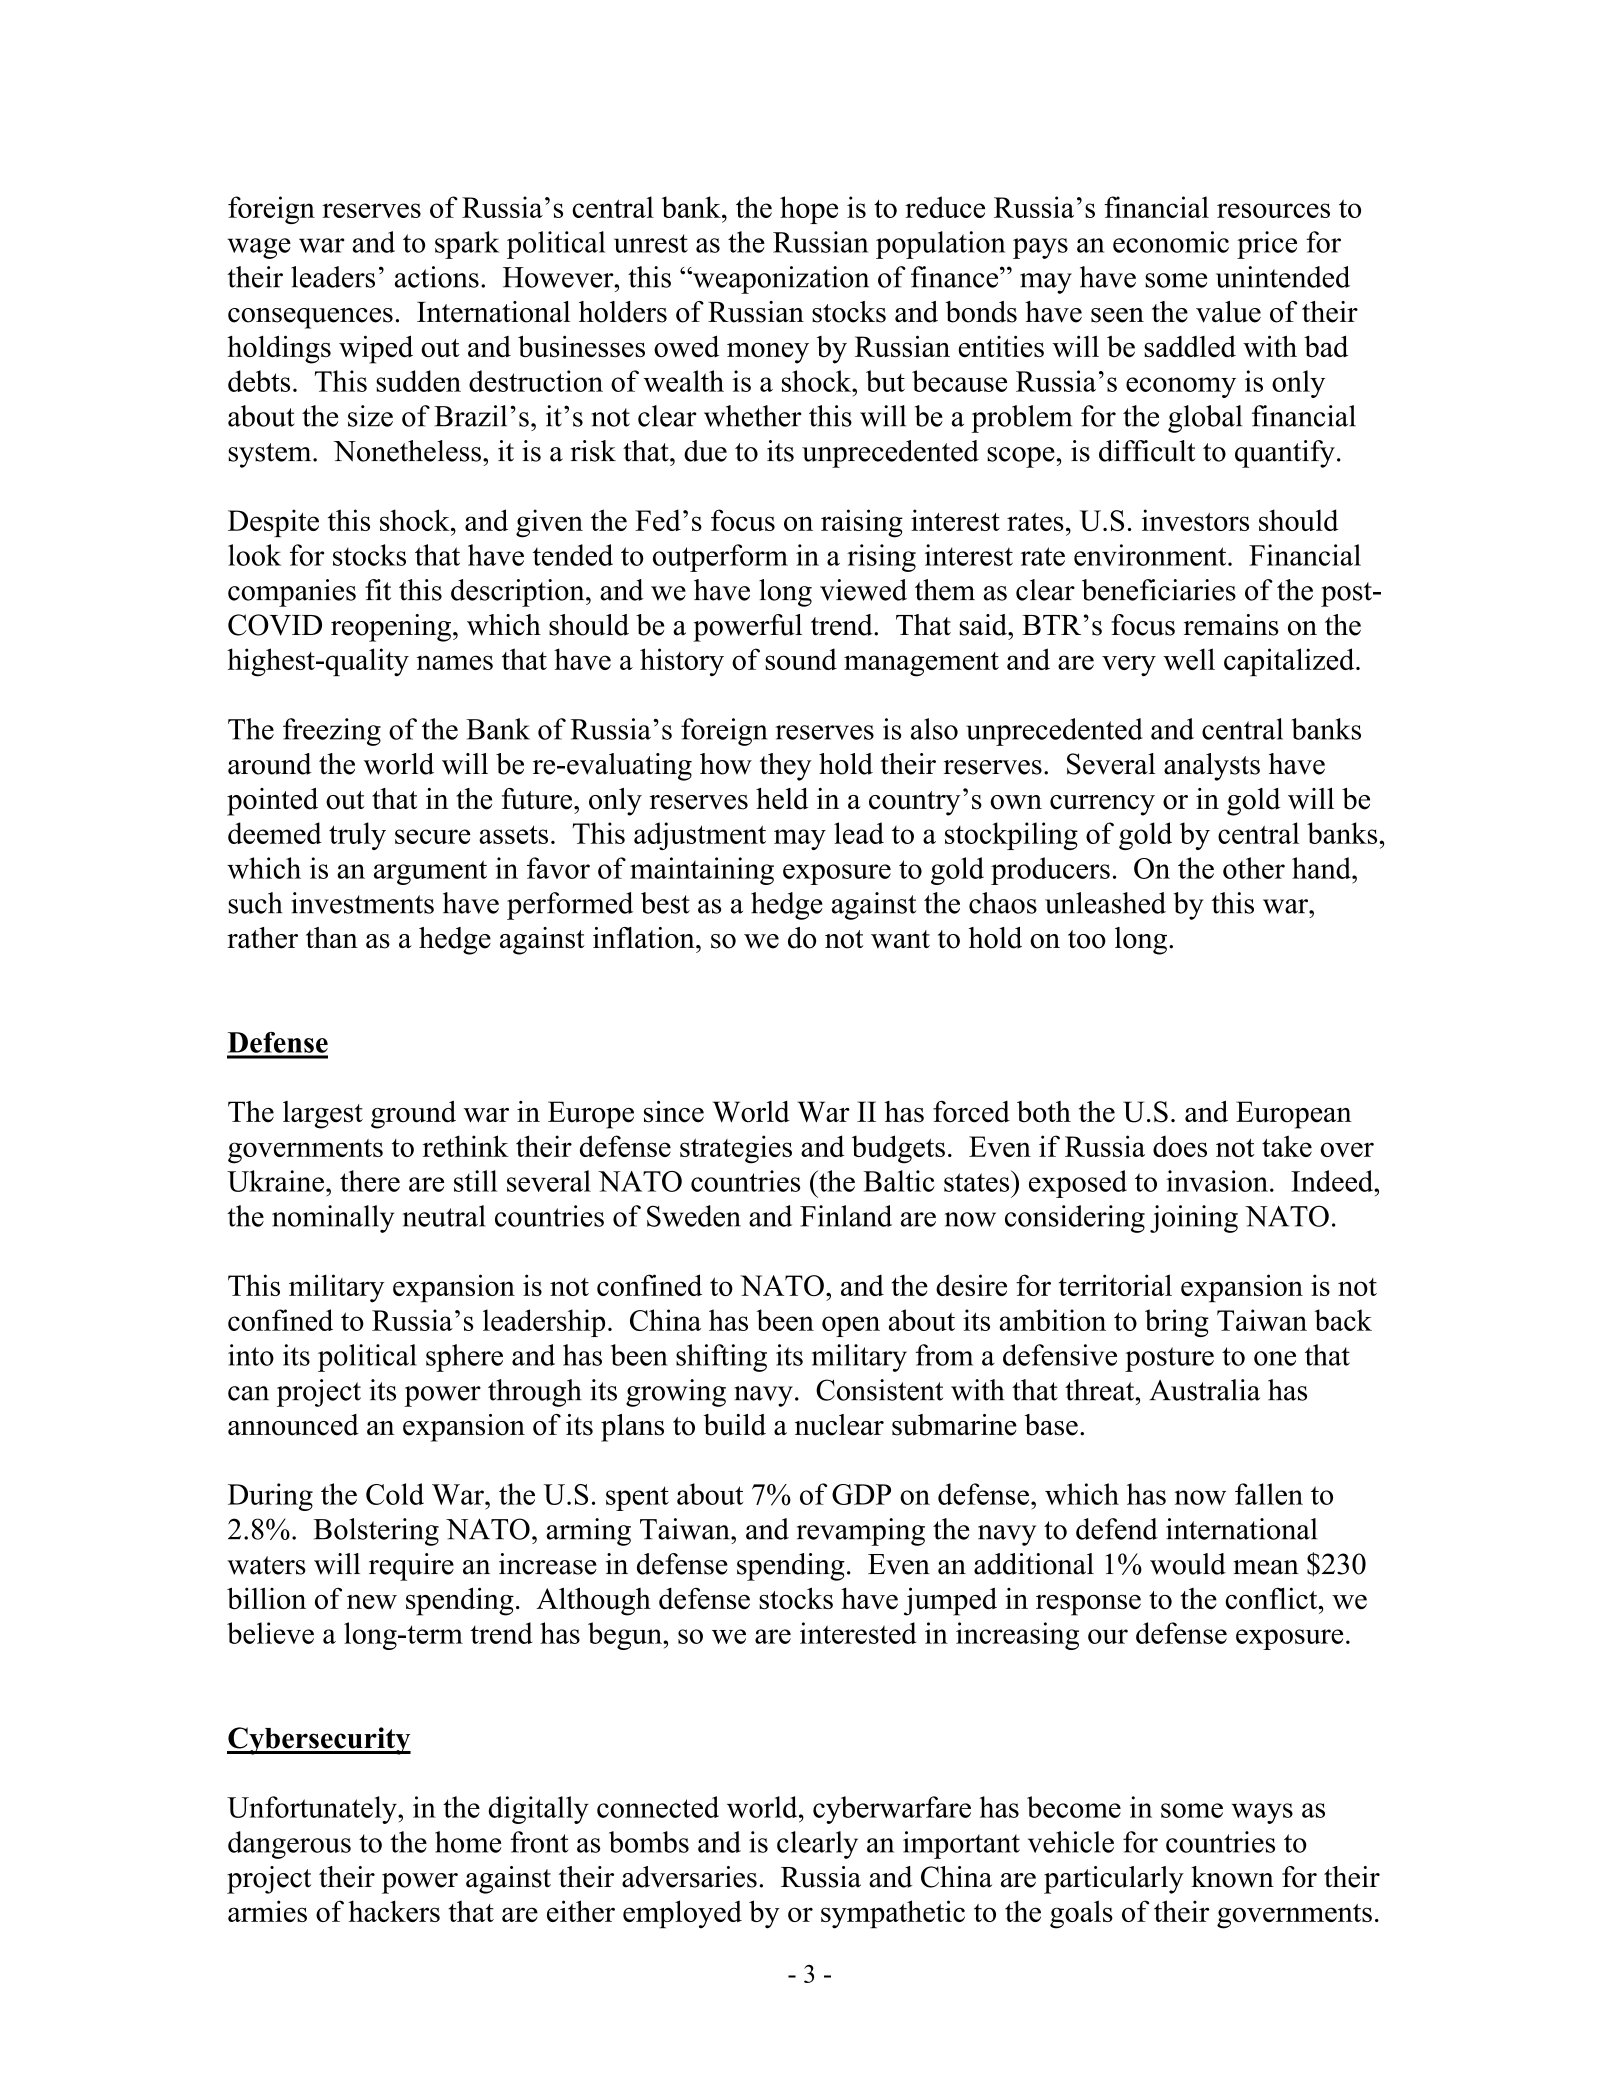  Describe the element at coordinates (1212, 767) in the screenshot. I see `analysts` at that location.
